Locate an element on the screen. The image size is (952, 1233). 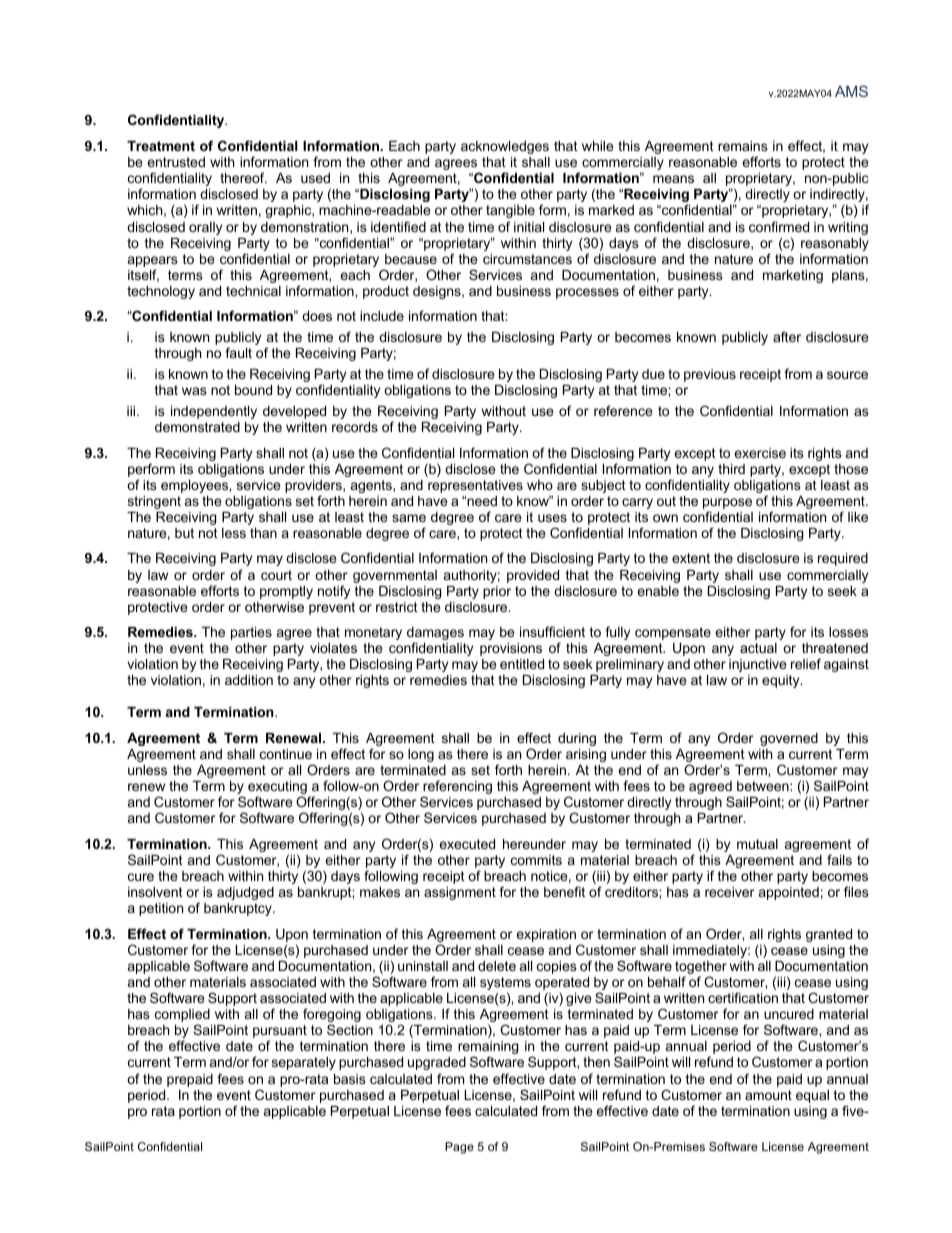
parties is located at coordinates (251, 633).
